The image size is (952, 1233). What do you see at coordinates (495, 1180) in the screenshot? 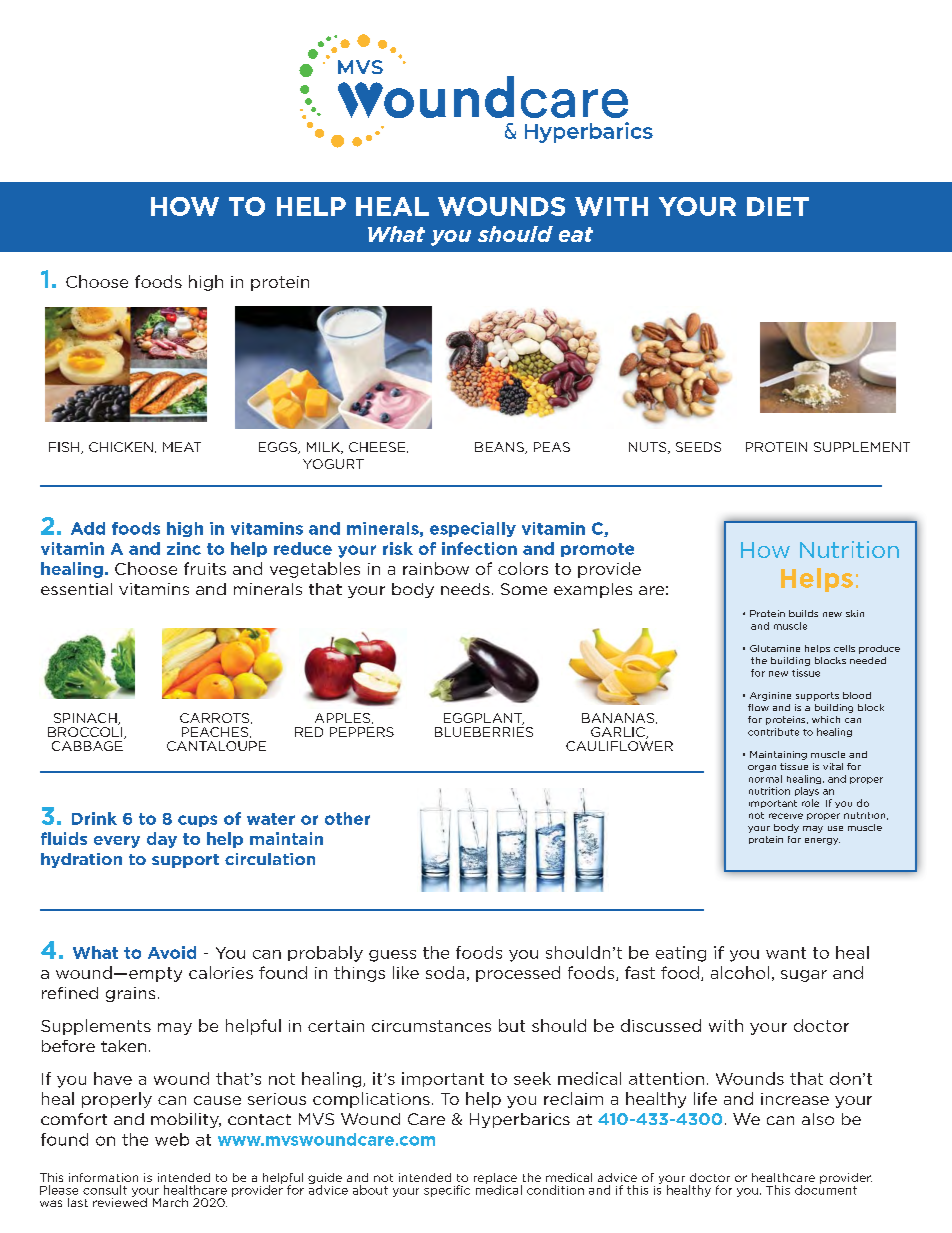
I see `replace` at bounding box center [495, 1180].
